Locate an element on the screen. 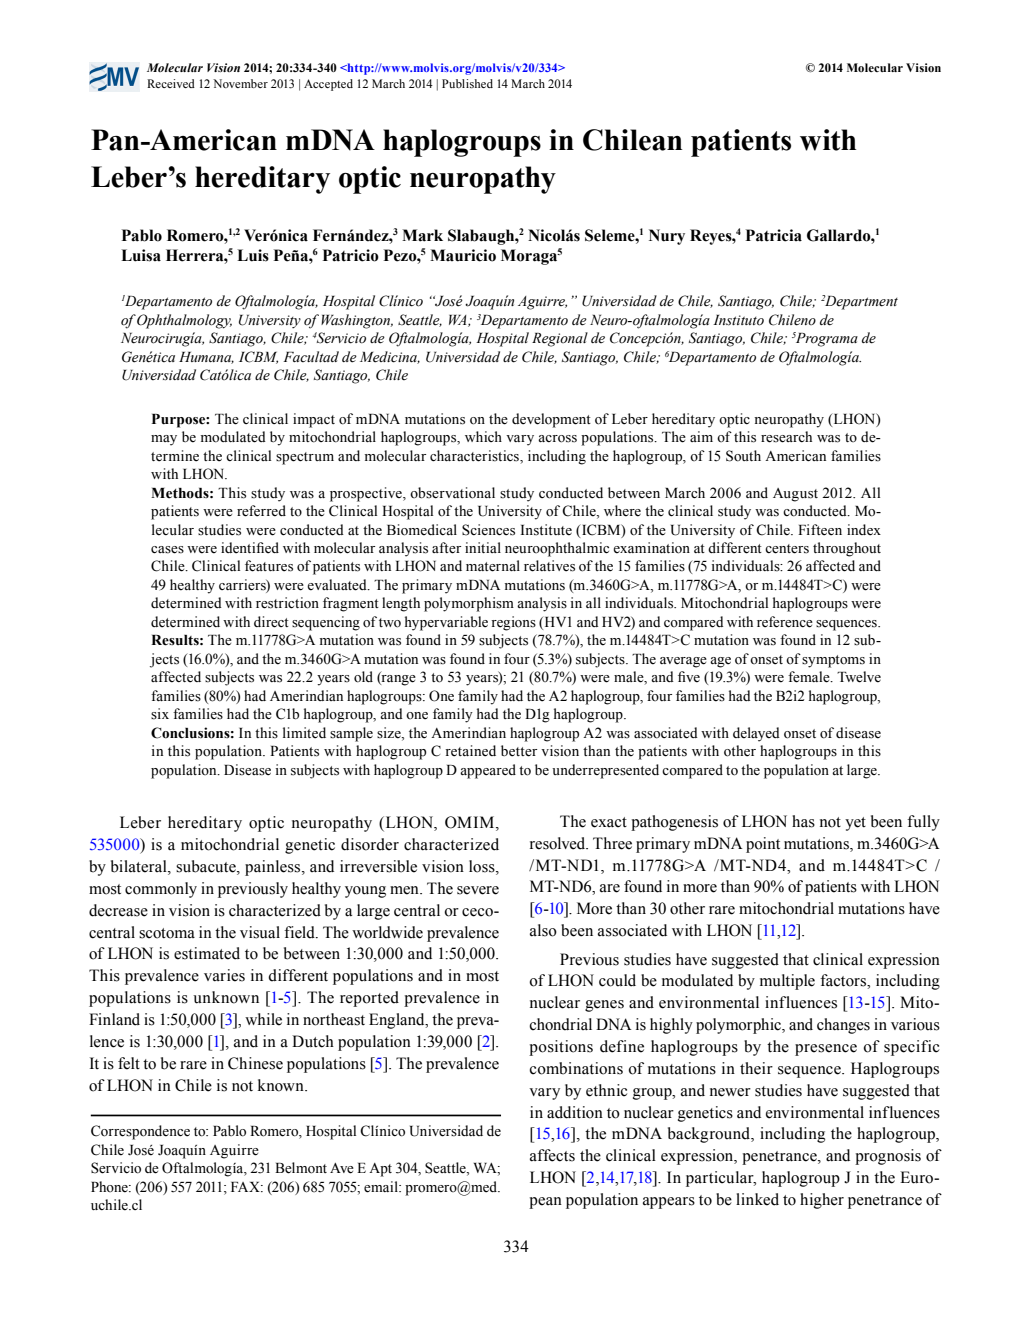 This screenshot has width=1029, height=1331. affects is located at coordinates (552, 1155).
